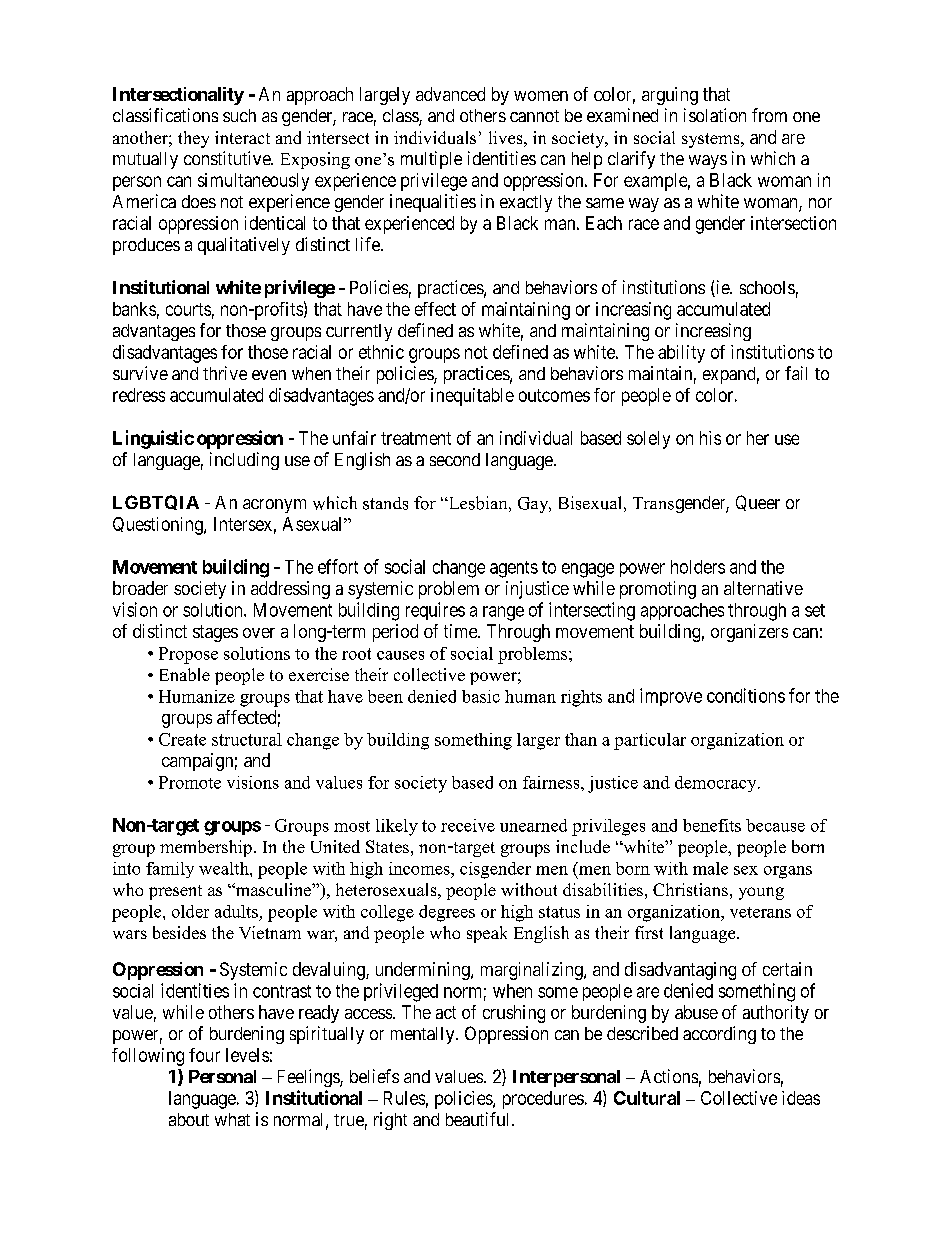 This image has height=1233, width=952. Describe the element at coordinates (538, 741) in the image. I see `larger` at that location.
